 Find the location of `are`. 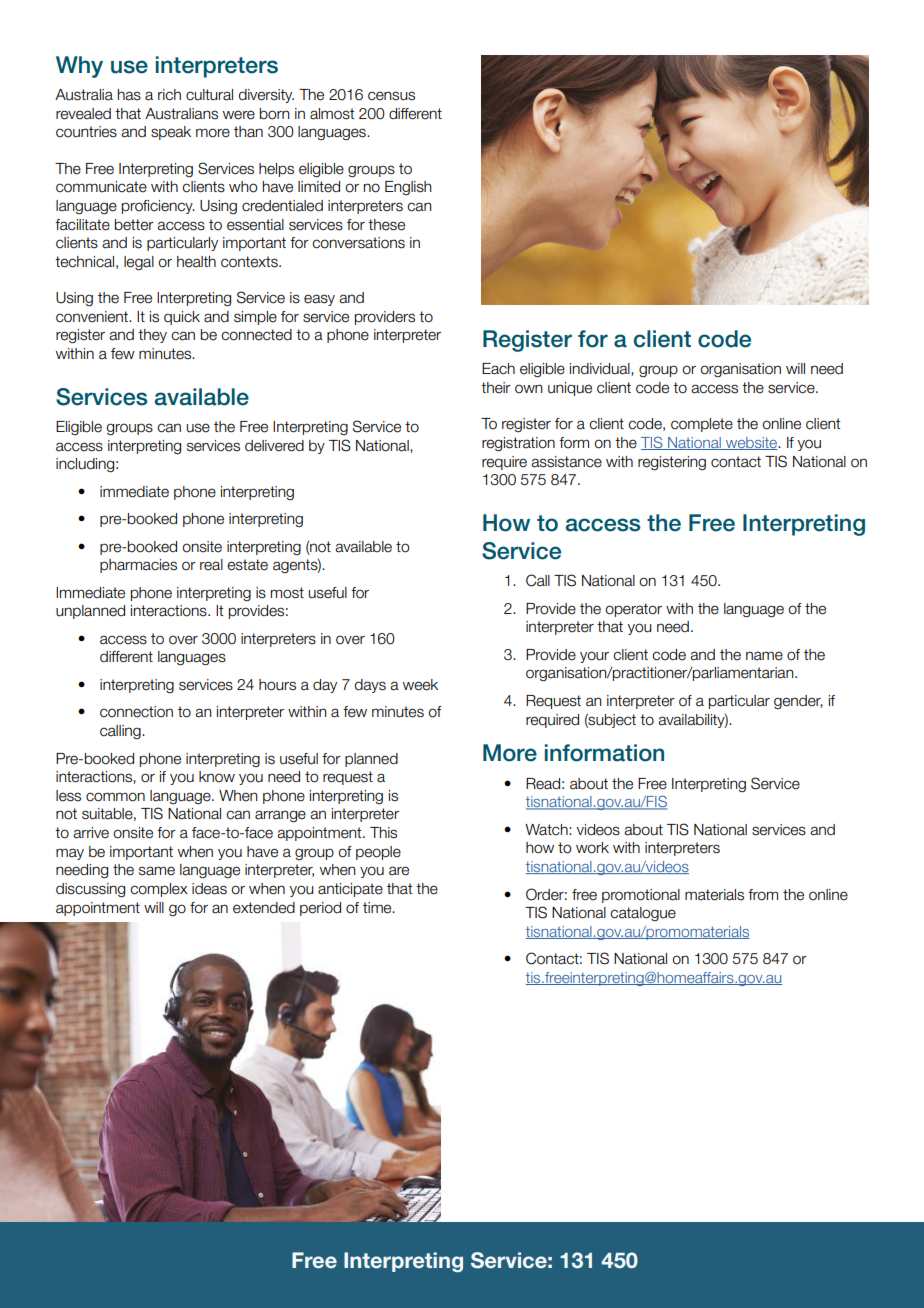

are is located at coordinates (399, 871).
